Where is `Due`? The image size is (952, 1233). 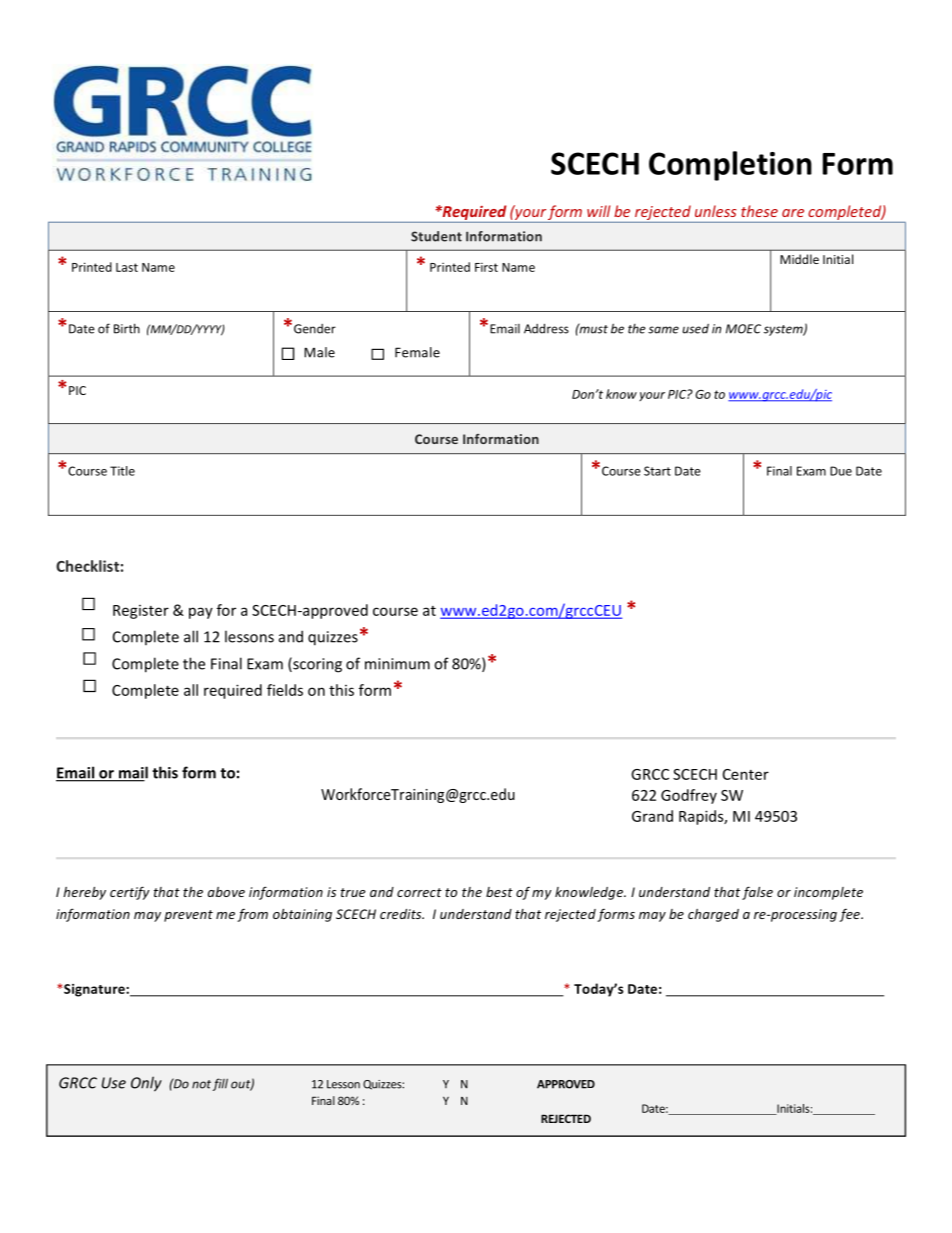 Due is located at coordinates (841, 471).
